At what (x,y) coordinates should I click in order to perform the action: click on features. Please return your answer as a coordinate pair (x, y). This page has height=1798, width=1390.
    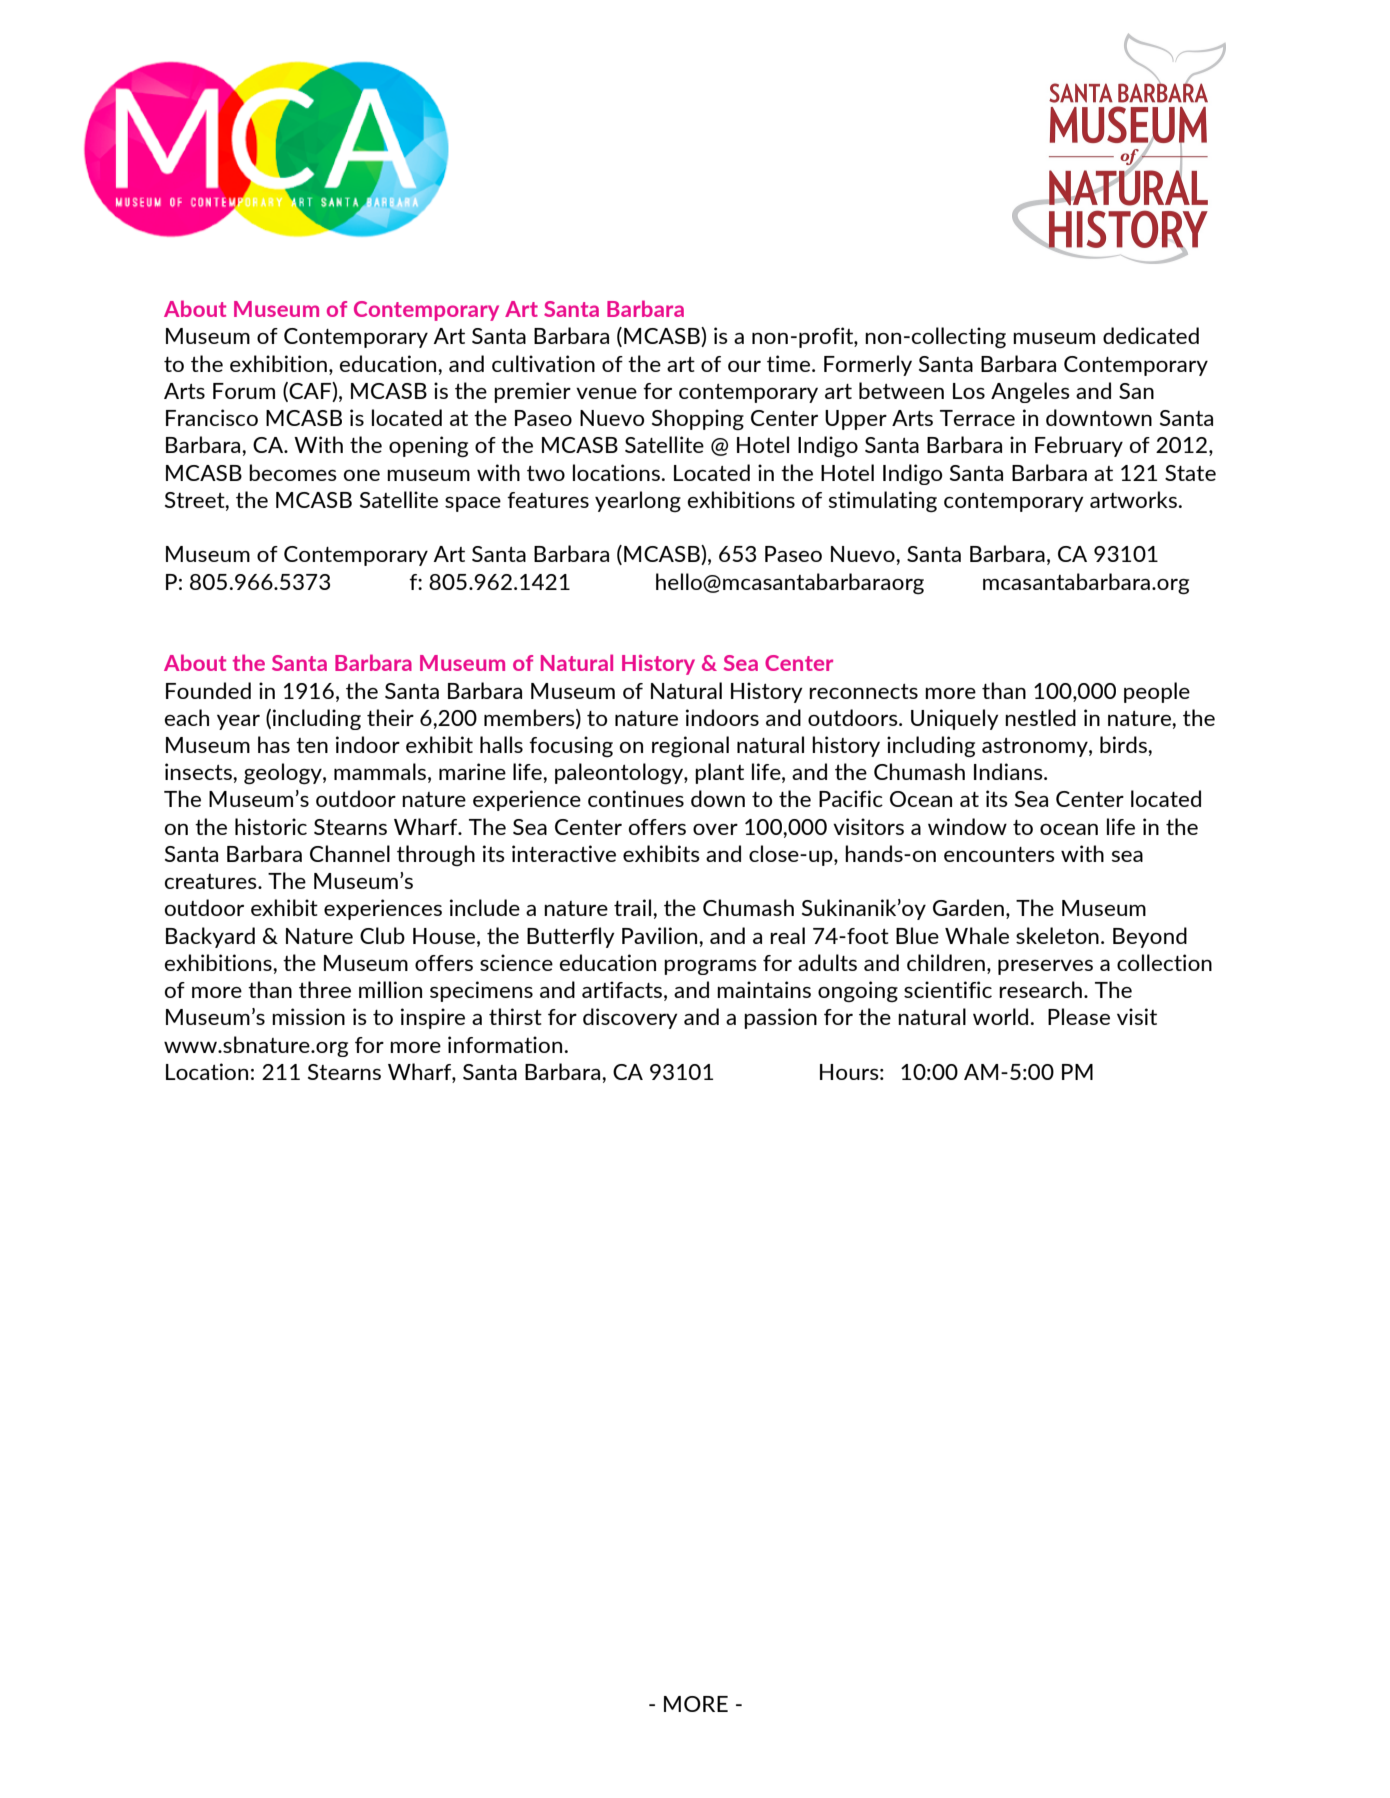
    Looking at the image, I should click on (548, 500).
